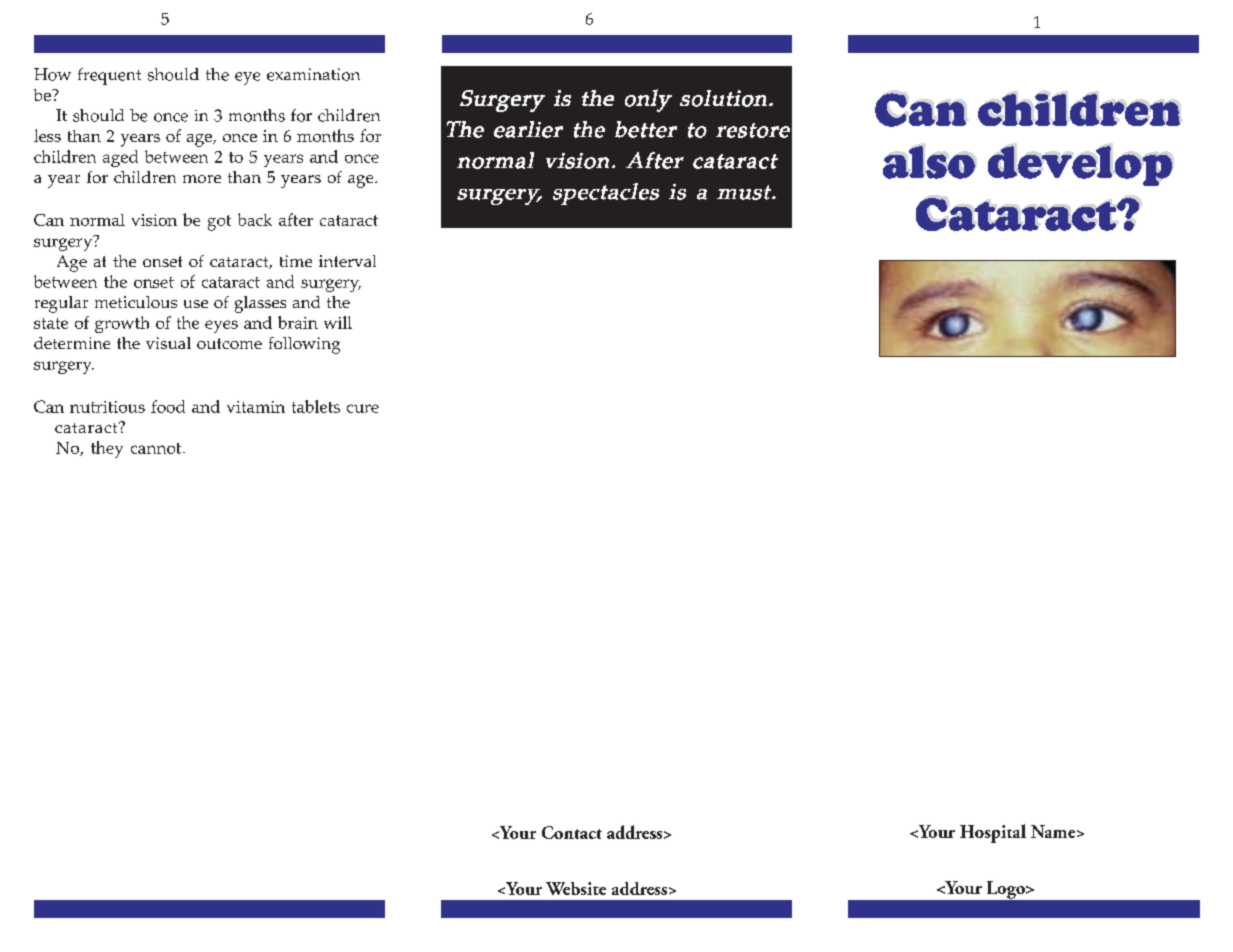  What do you see at coordinates (109, 76) in the image?
I see `frequent` at bounding box center [109, 76].
